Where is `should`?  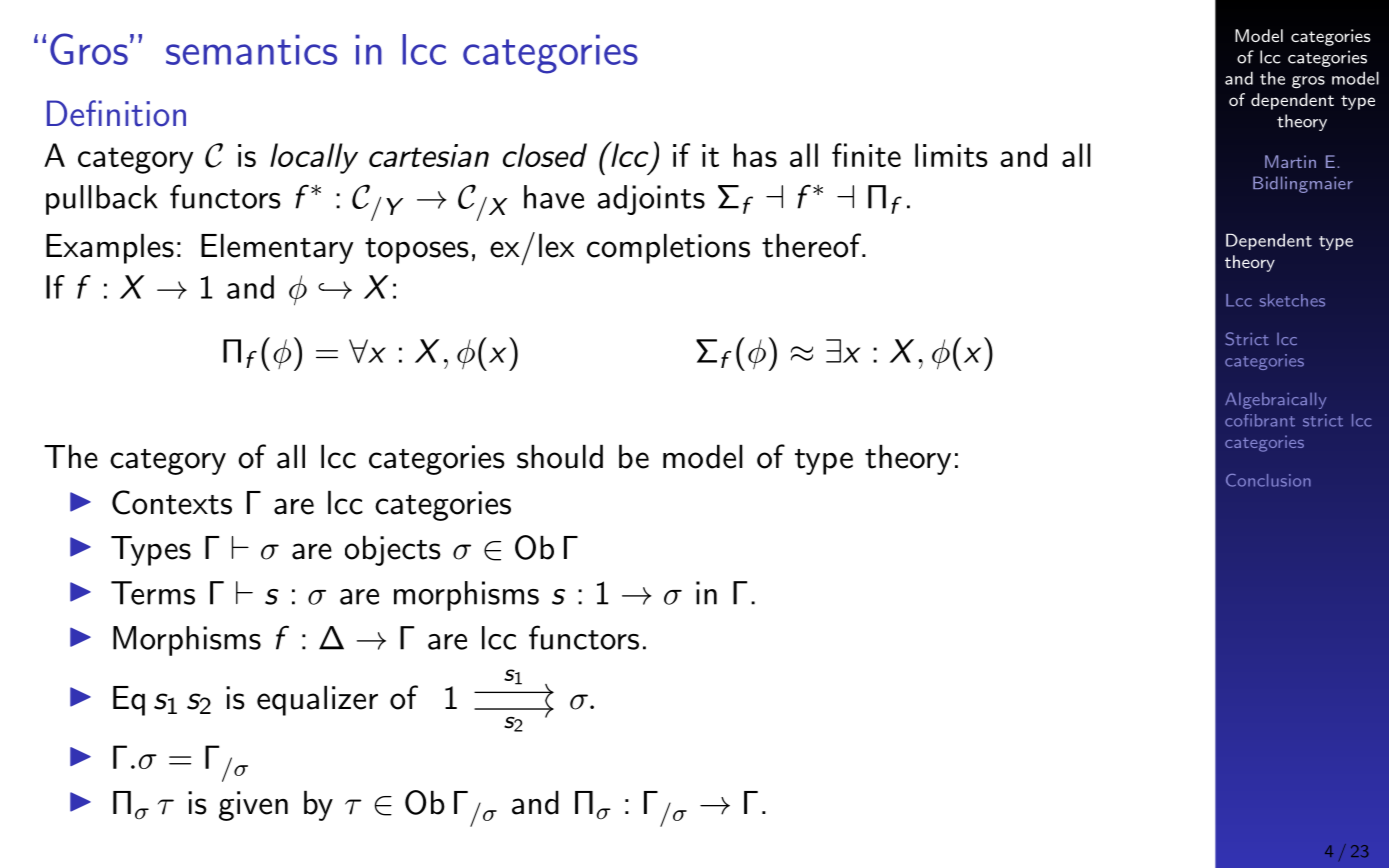
should is located at coordinates (560, 457).
